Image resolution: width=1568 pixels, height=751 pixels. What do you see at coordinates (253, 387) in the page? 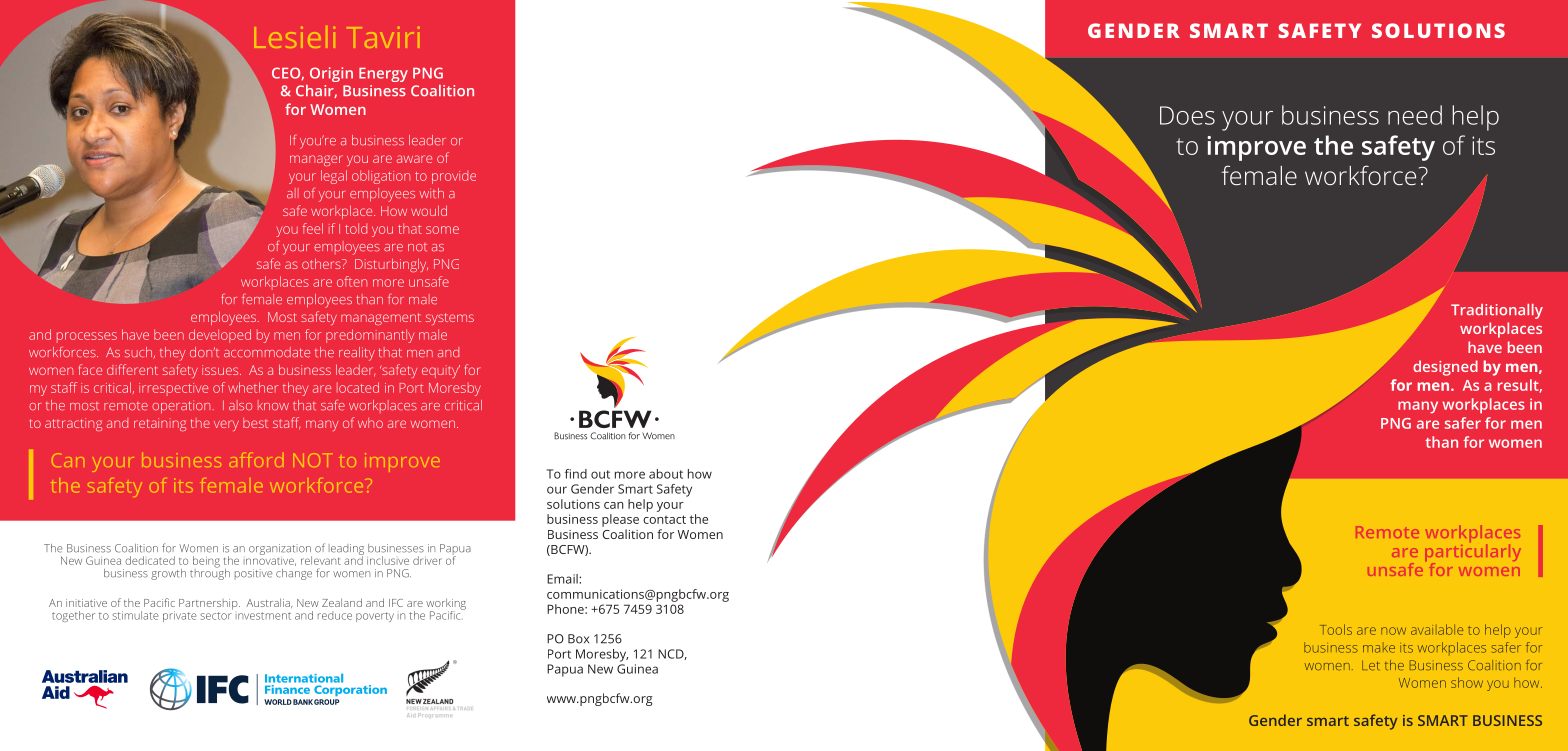
I see `whether` at bounding box center [253, 387].
